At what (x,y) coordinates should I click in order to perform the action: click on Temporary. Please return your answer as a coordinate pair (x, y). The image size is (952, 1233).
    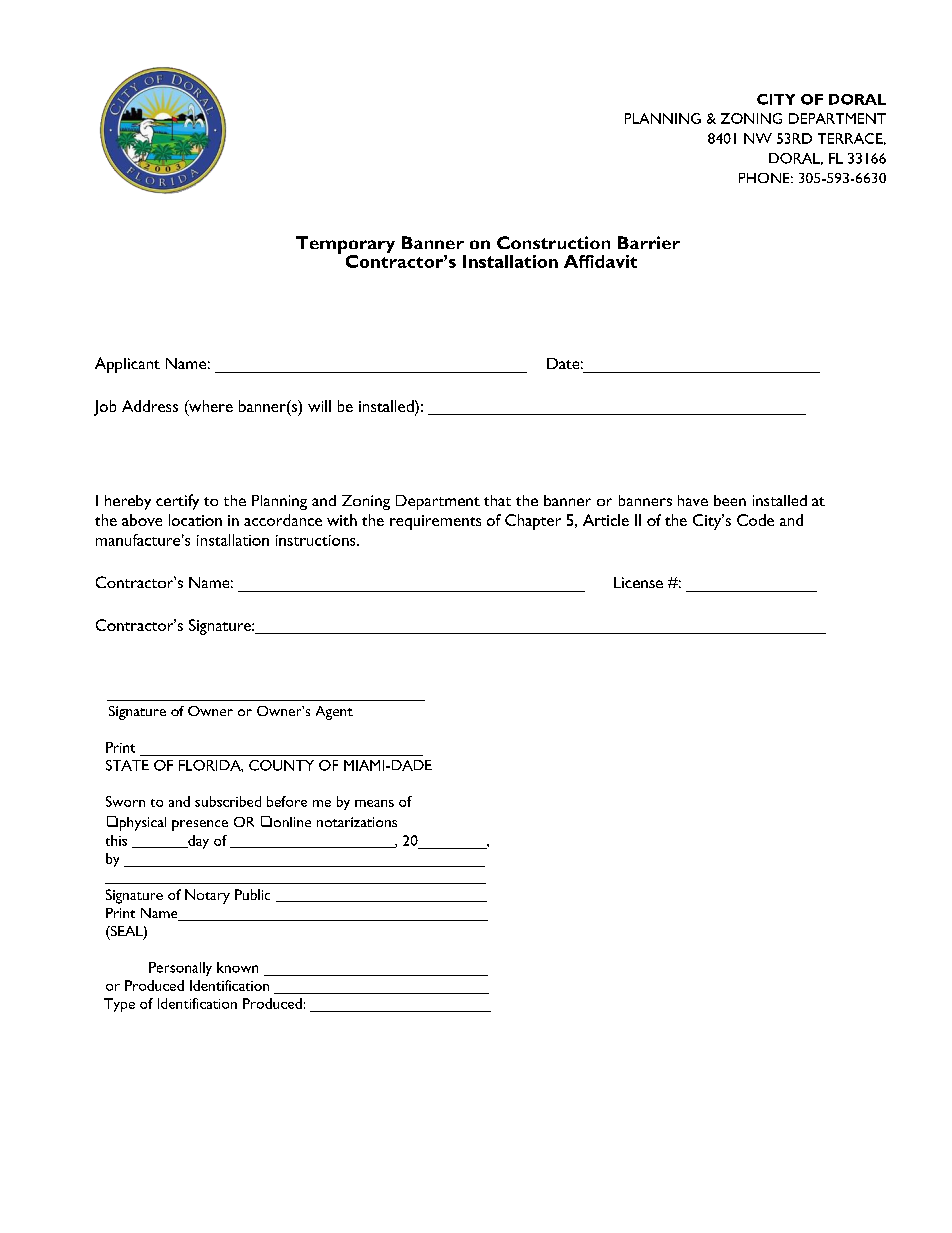
    Looking at the image, I should click on (345, 246).
